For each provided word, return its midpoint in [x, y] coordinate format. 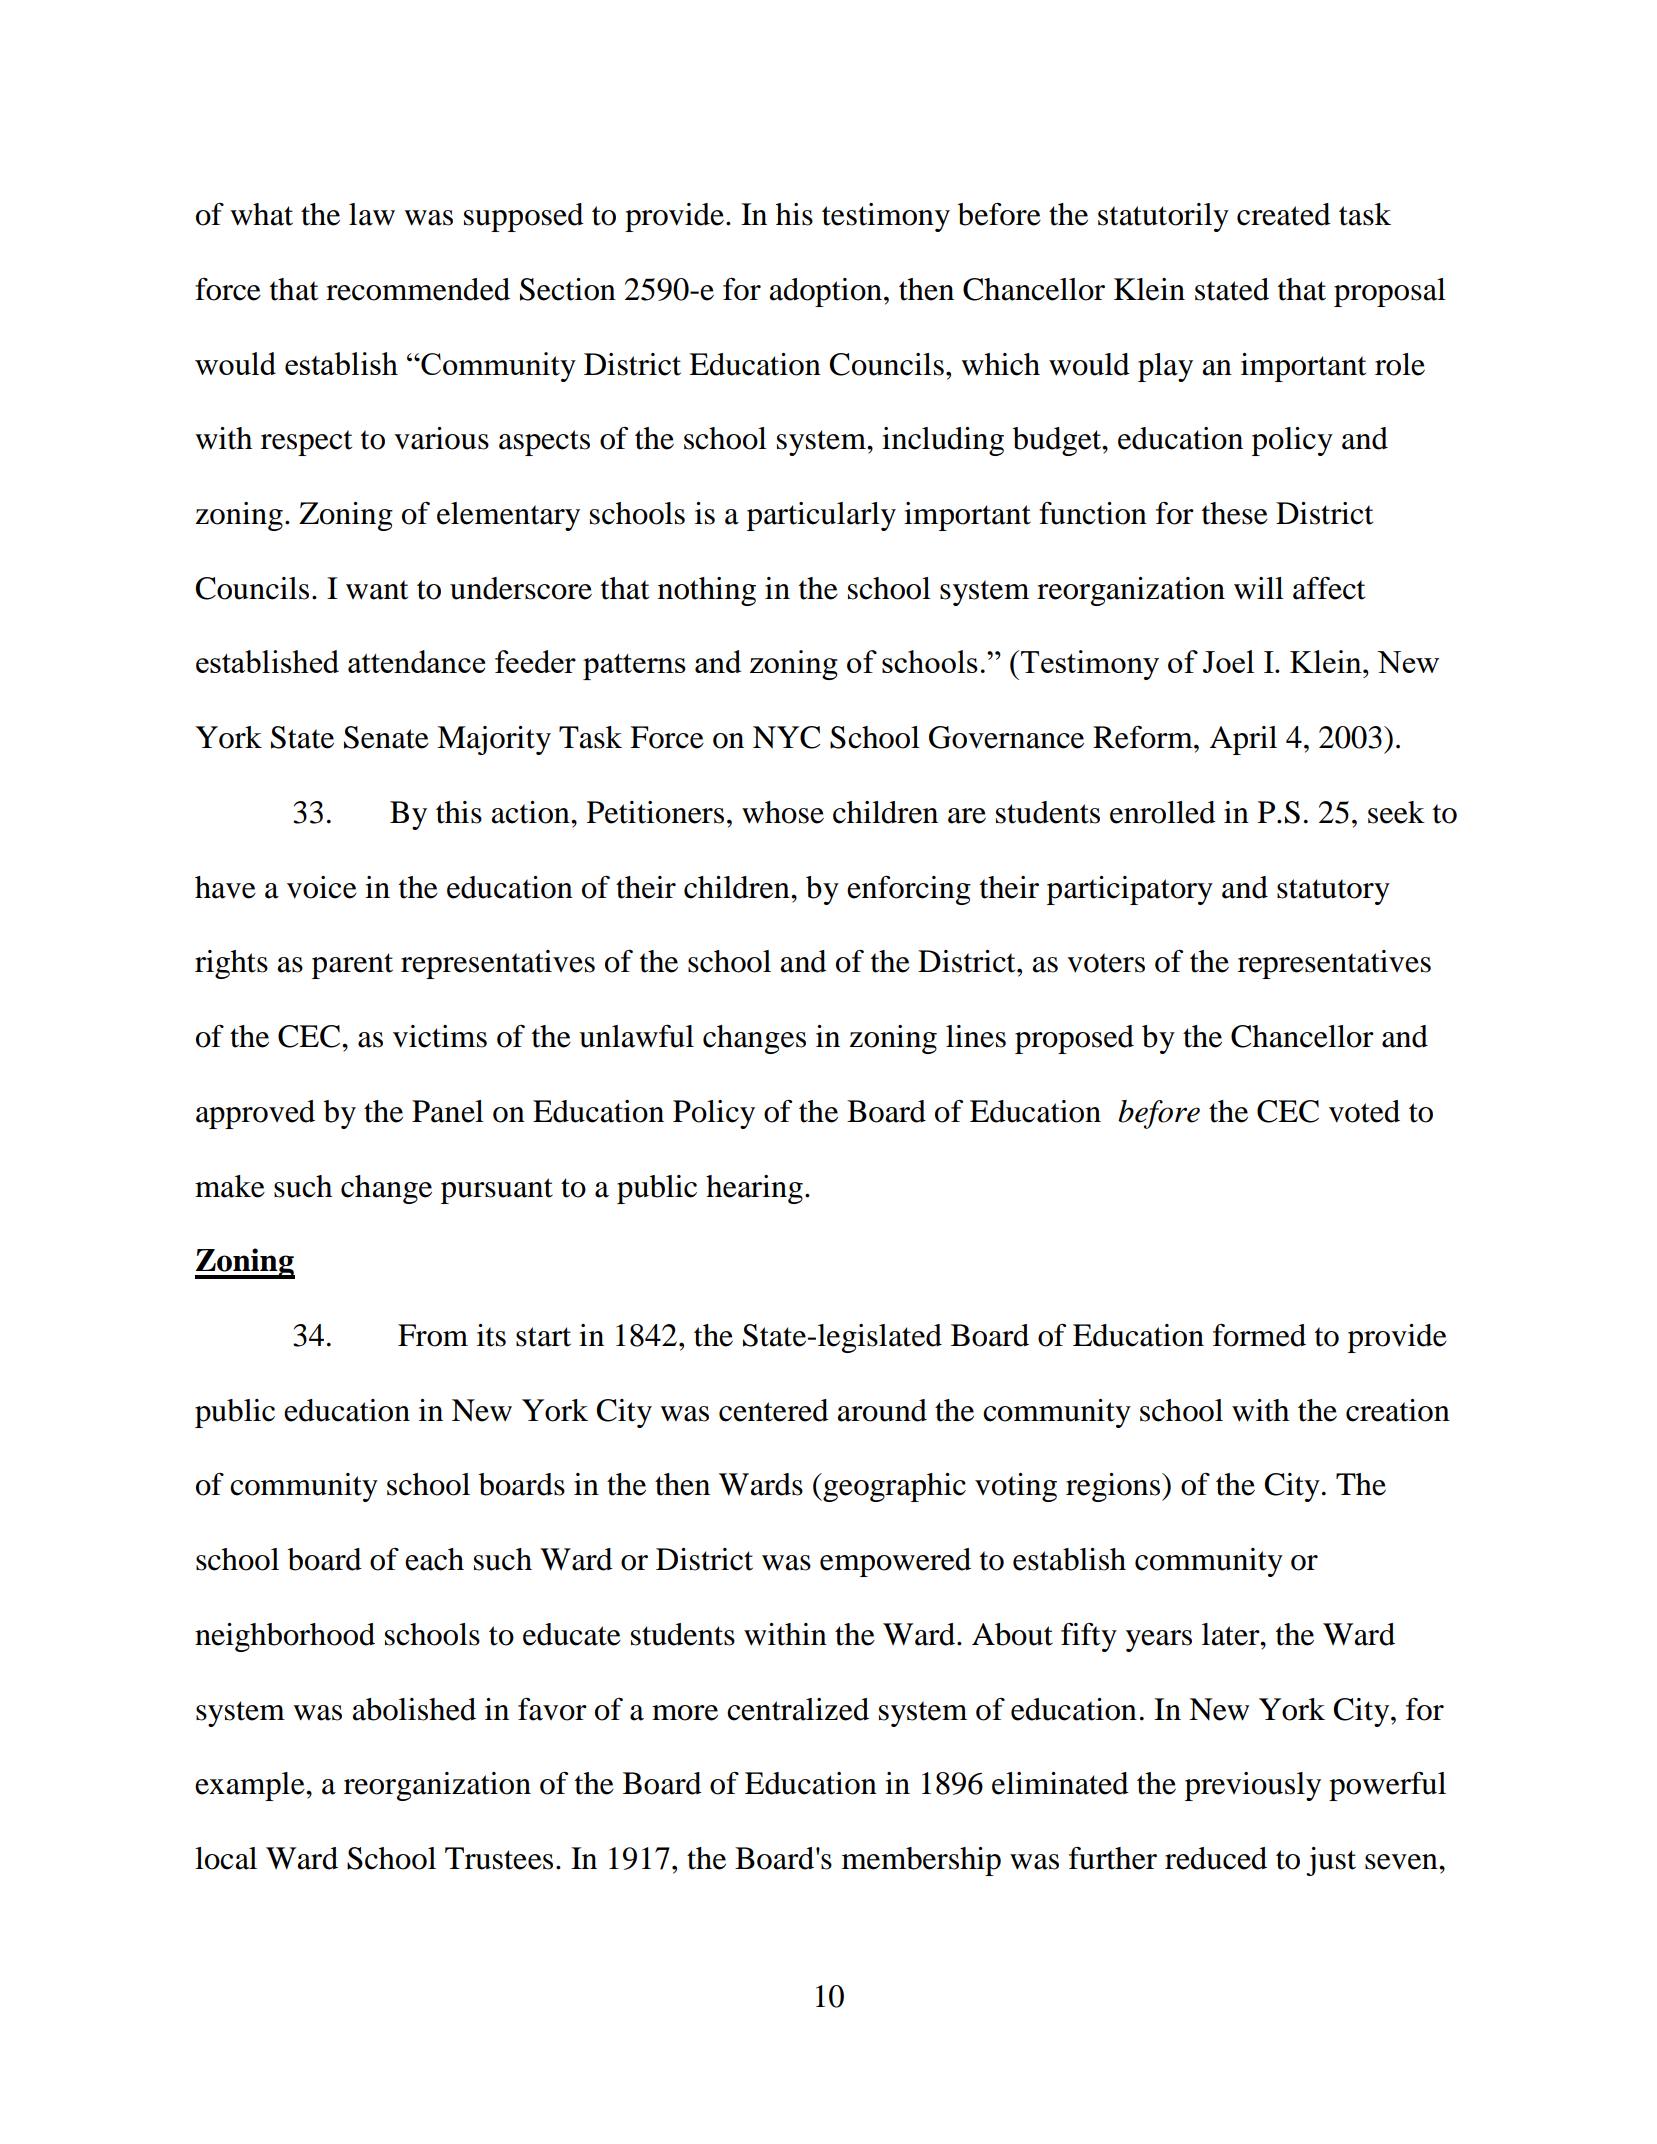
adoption [825, 292]
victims [440, 1036]
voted [1364, 1111]
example [251, 1786]
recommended [418, 289]
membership [921, 1861]
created [1284, 214]
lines [976, 1036]
